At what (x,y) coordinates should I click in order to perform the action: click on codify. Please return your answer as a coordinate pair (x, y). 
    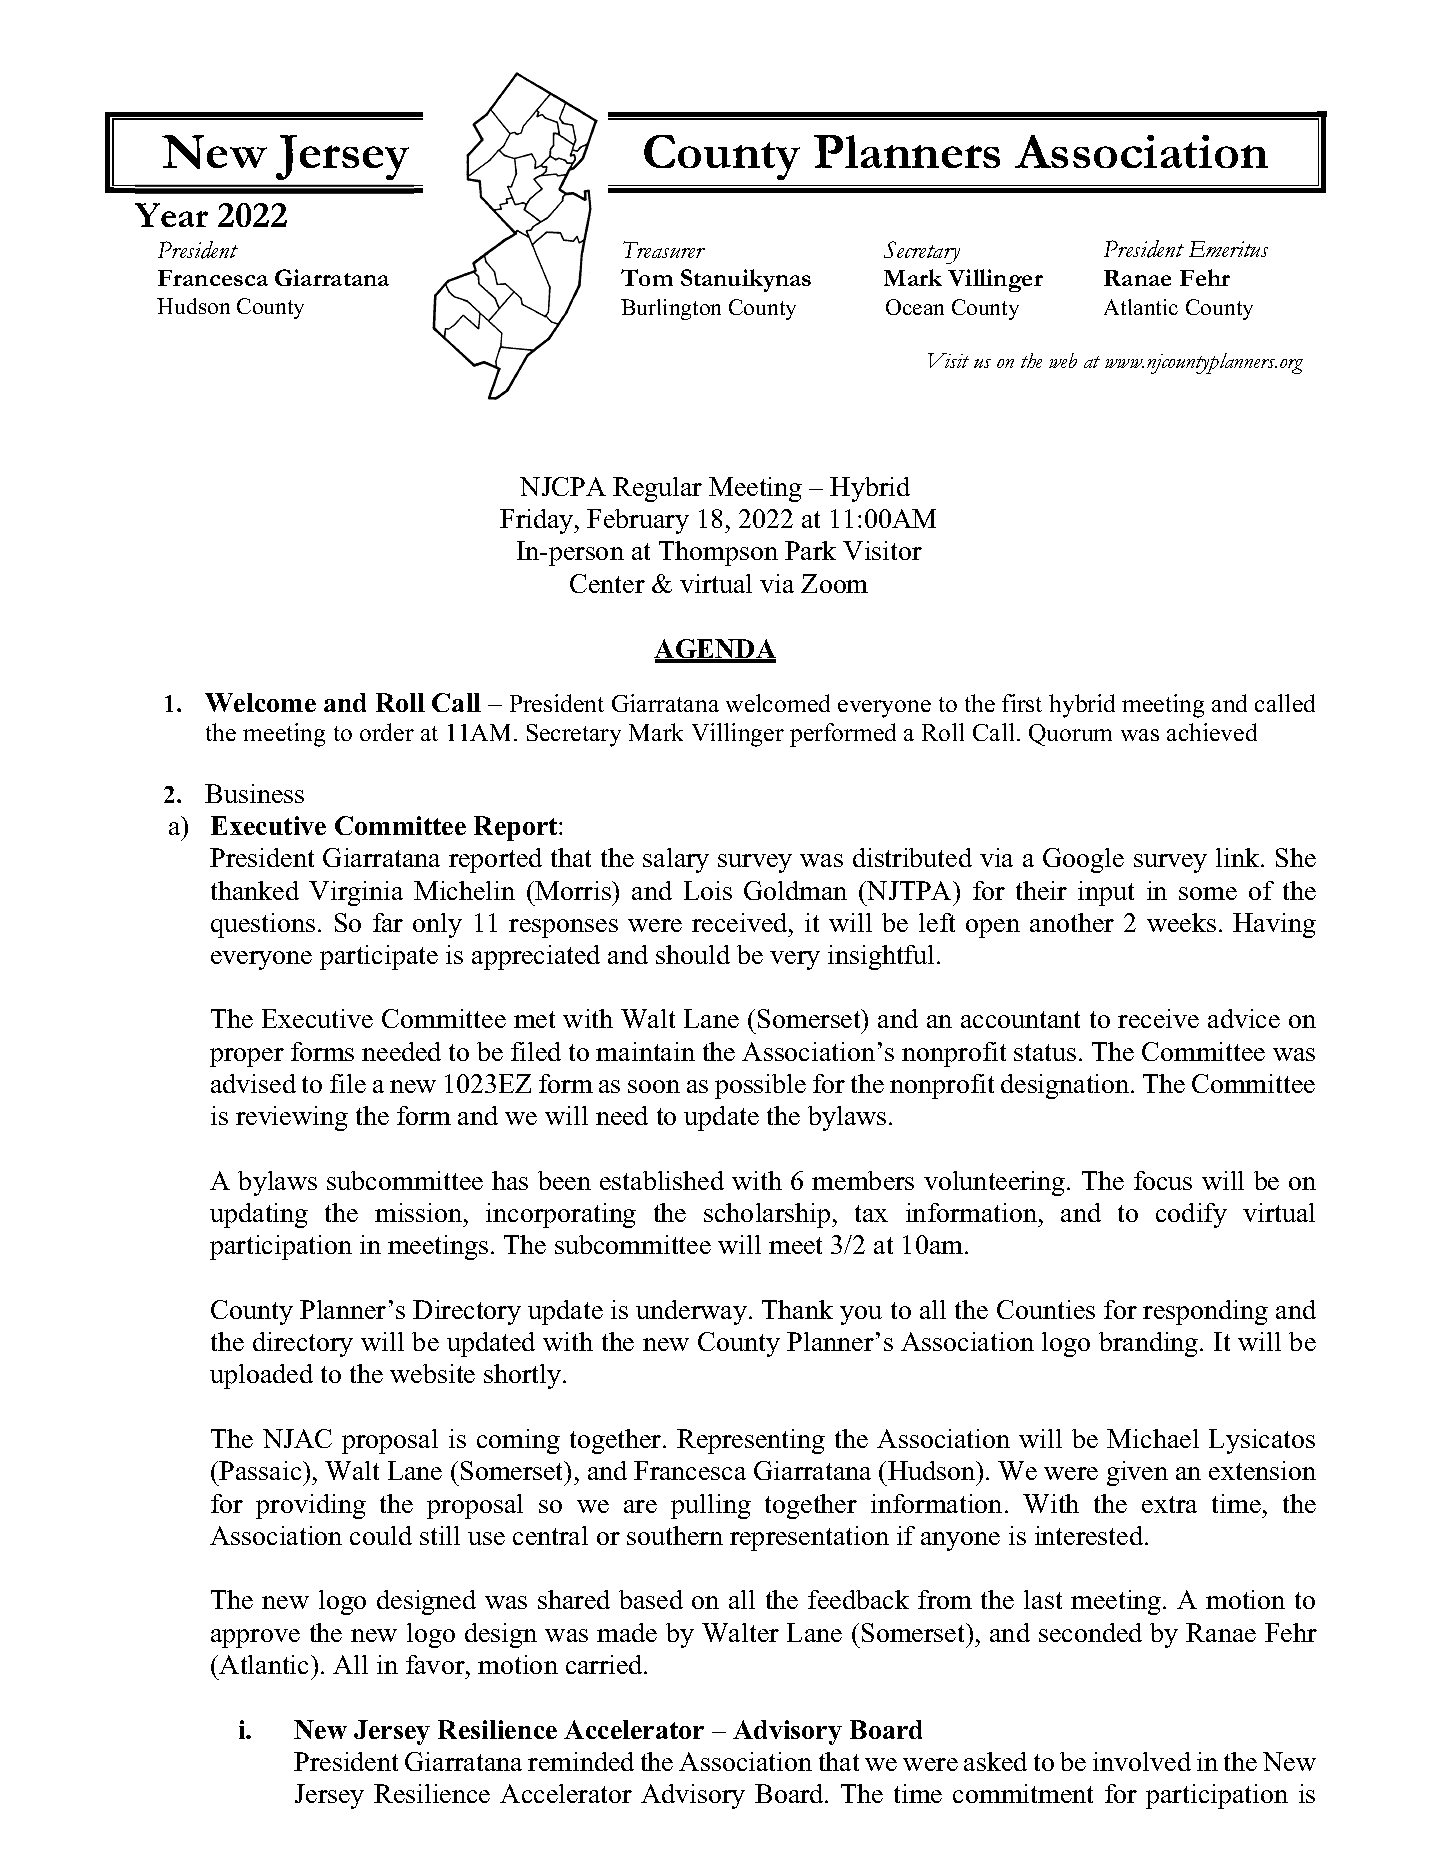
    Looking at the image, I should click on (1191, 1215).
